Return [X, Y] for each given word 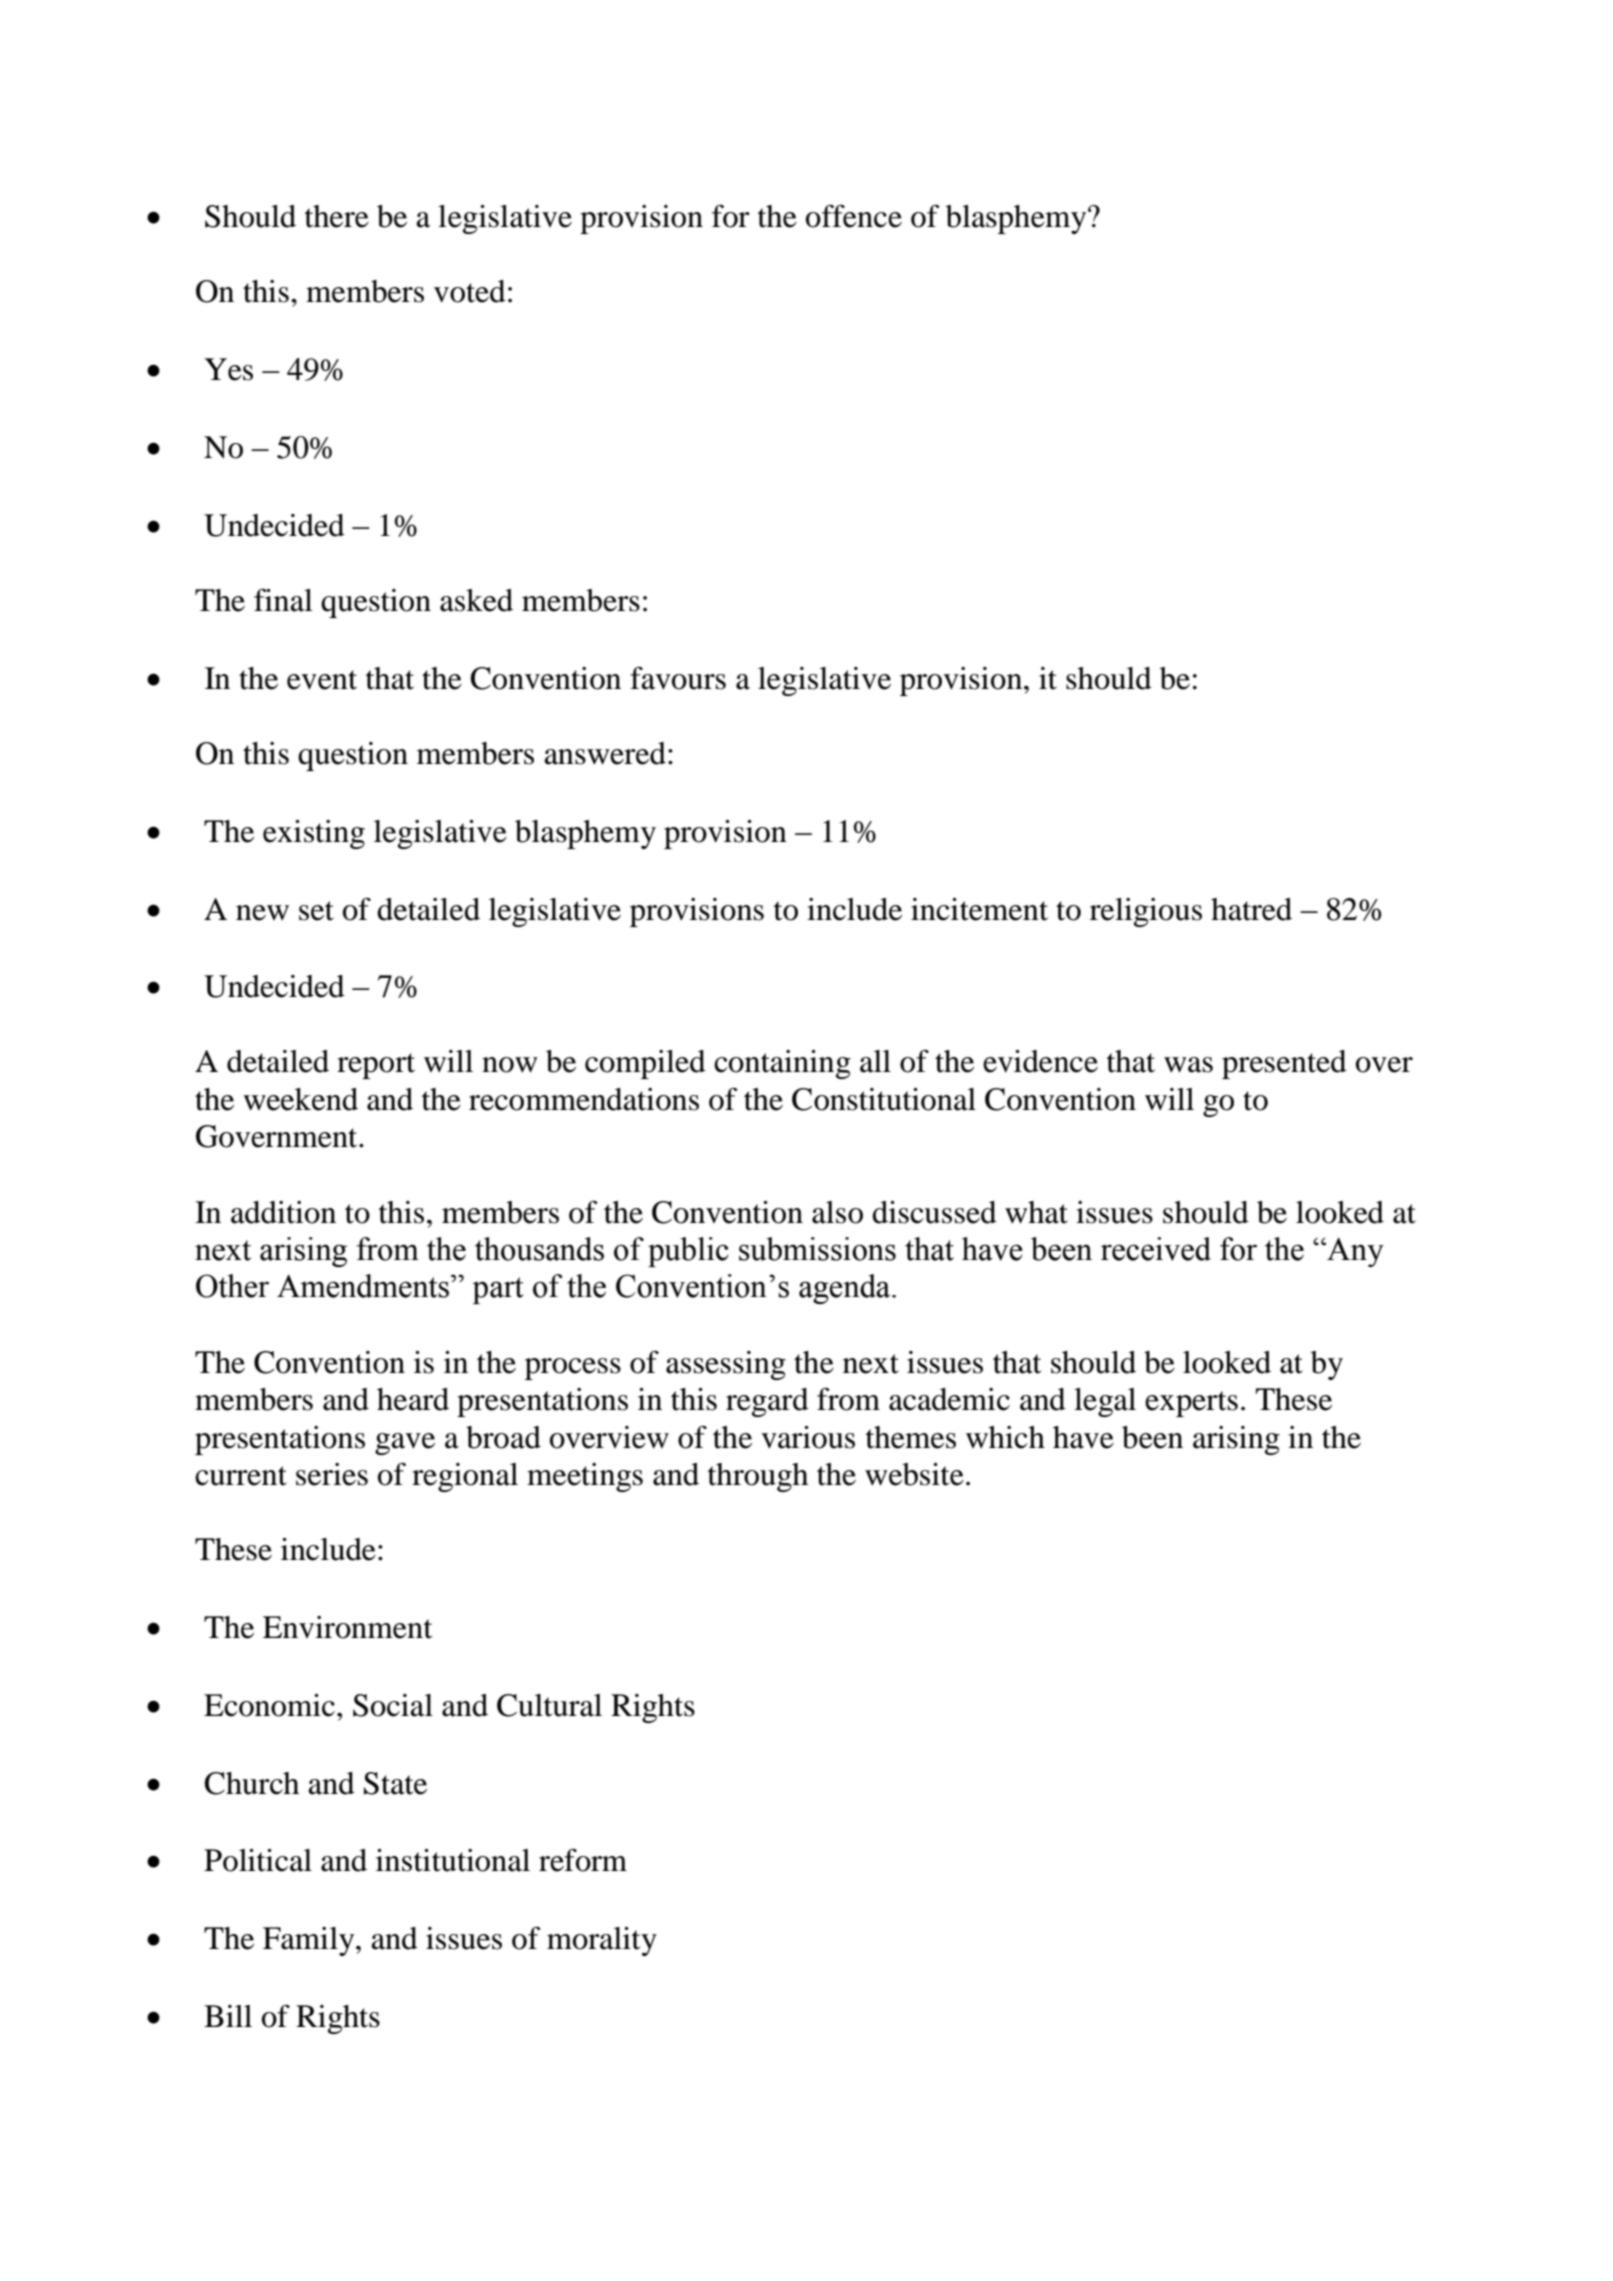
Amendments [364, 1286]
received [1156, 1249]
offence [854, 216]
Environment [347, 1627]
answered [605, 753]
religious [1146, 912]
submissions [817, 1249]
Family [310, 1941]
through [758, 1477]
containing [782, 1064]
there [337, 216]
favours [678, 678]
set [316, 911]
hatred [1251, 909]
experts [1191, 1404]
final [283, 600]
